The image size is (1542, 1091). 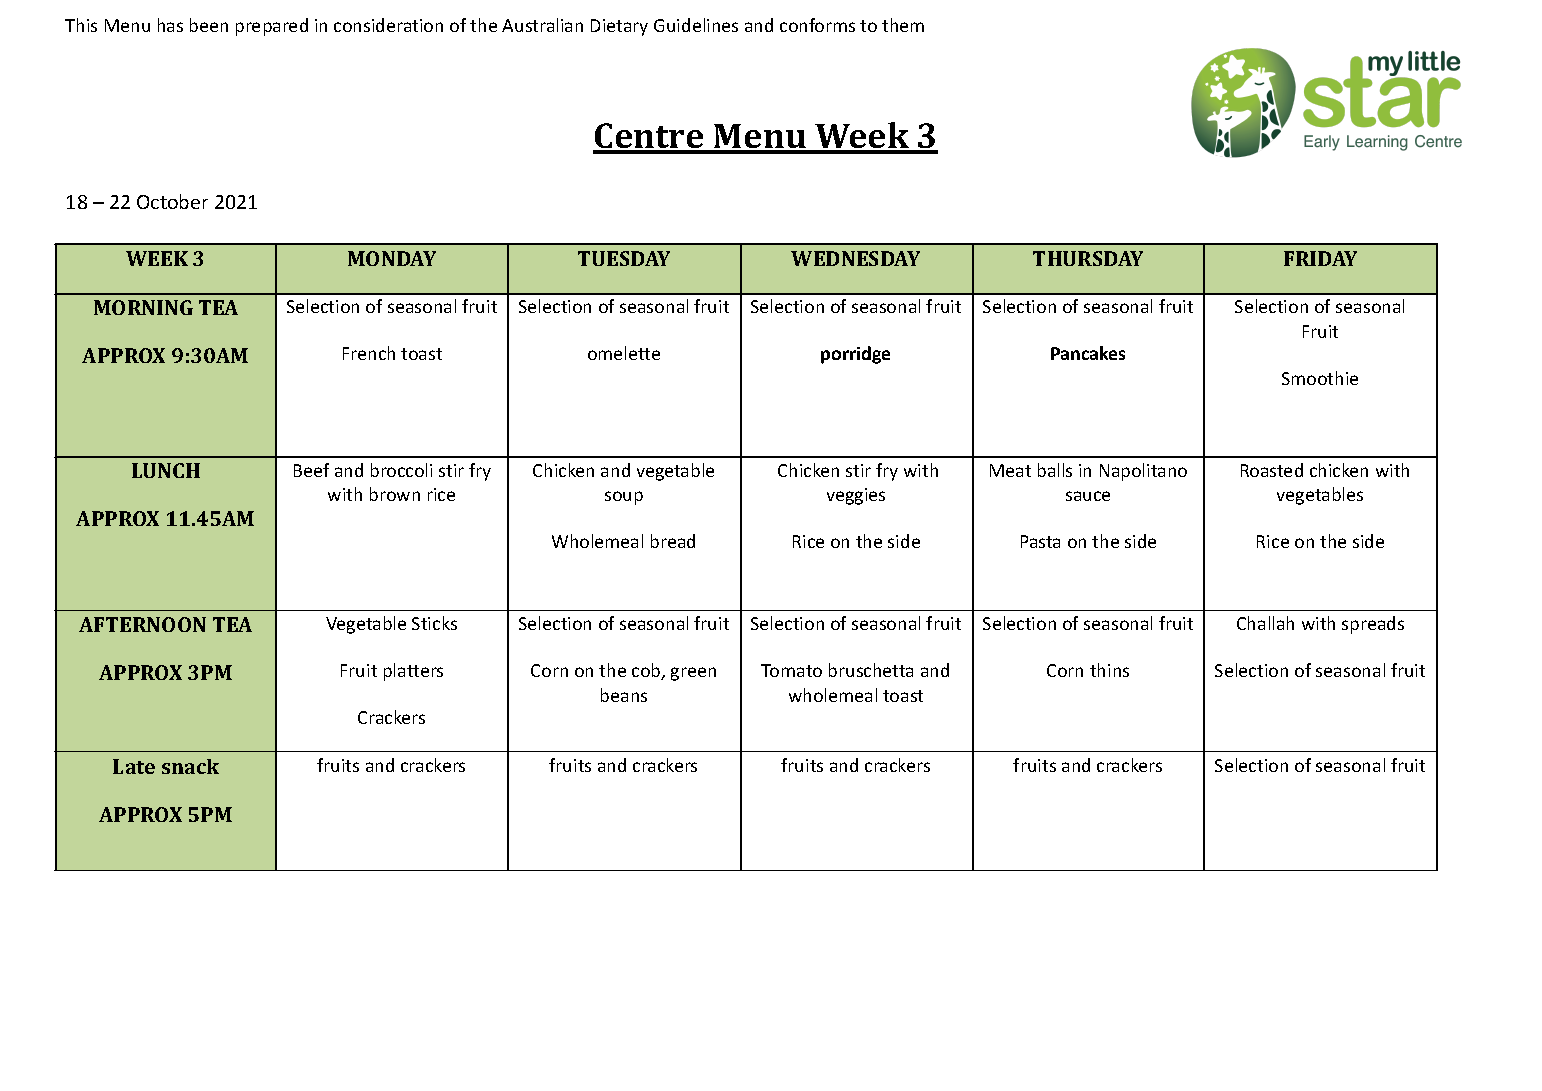 What do you see at coordinates (903, 25) in the page?
I see `them` at bounding box center [903, 25].
